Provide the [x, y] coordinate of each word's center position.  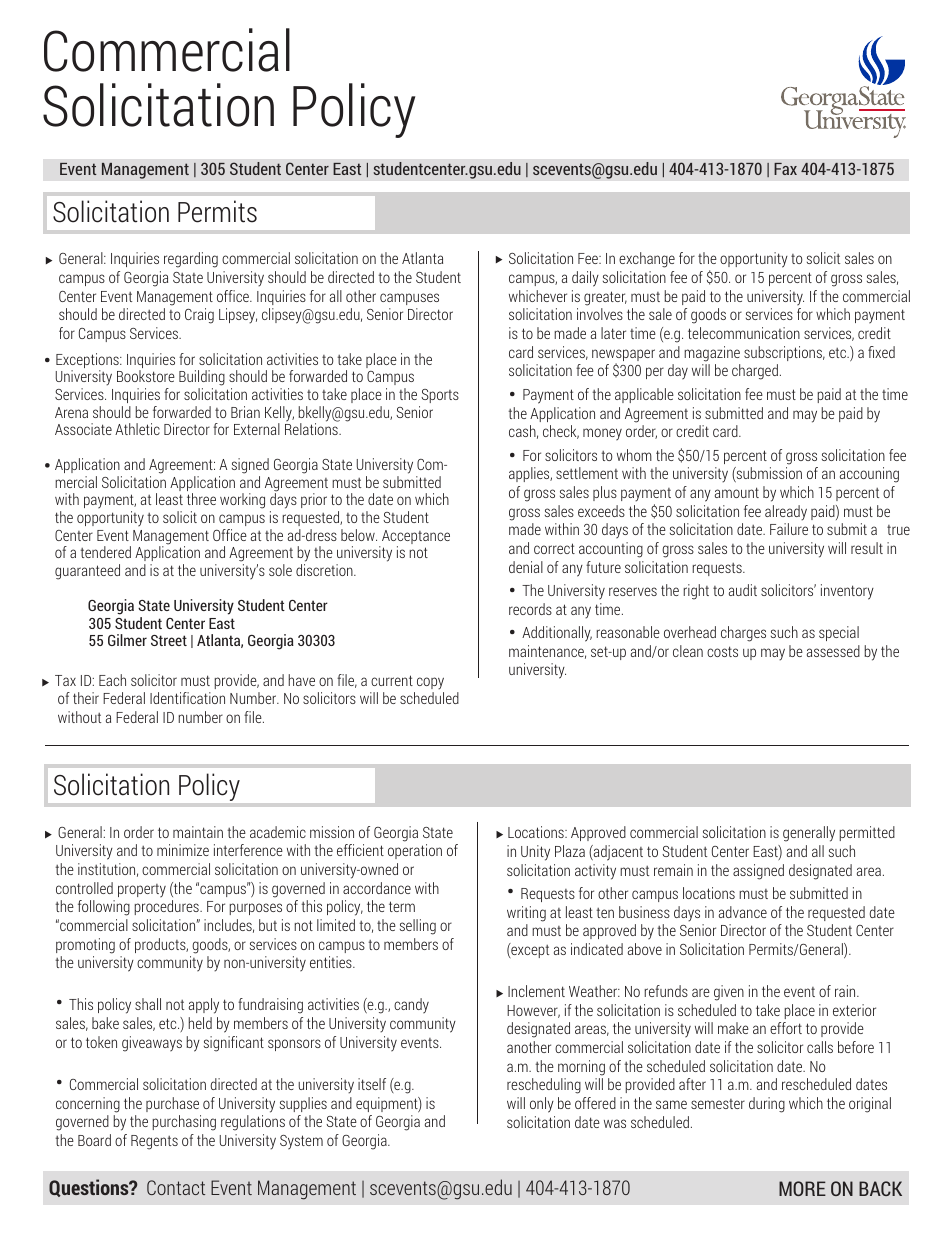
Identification [187, 698]
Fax [785, 169]
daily [585, 279]
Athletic [137, 429]
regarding [191, 260]
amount [737, 492]
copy [430, 683]
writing [526, 914]
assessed [833, 651]
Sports [440, 396]
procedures [167, 907]
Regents [154, 1142]
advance [743, 912]
